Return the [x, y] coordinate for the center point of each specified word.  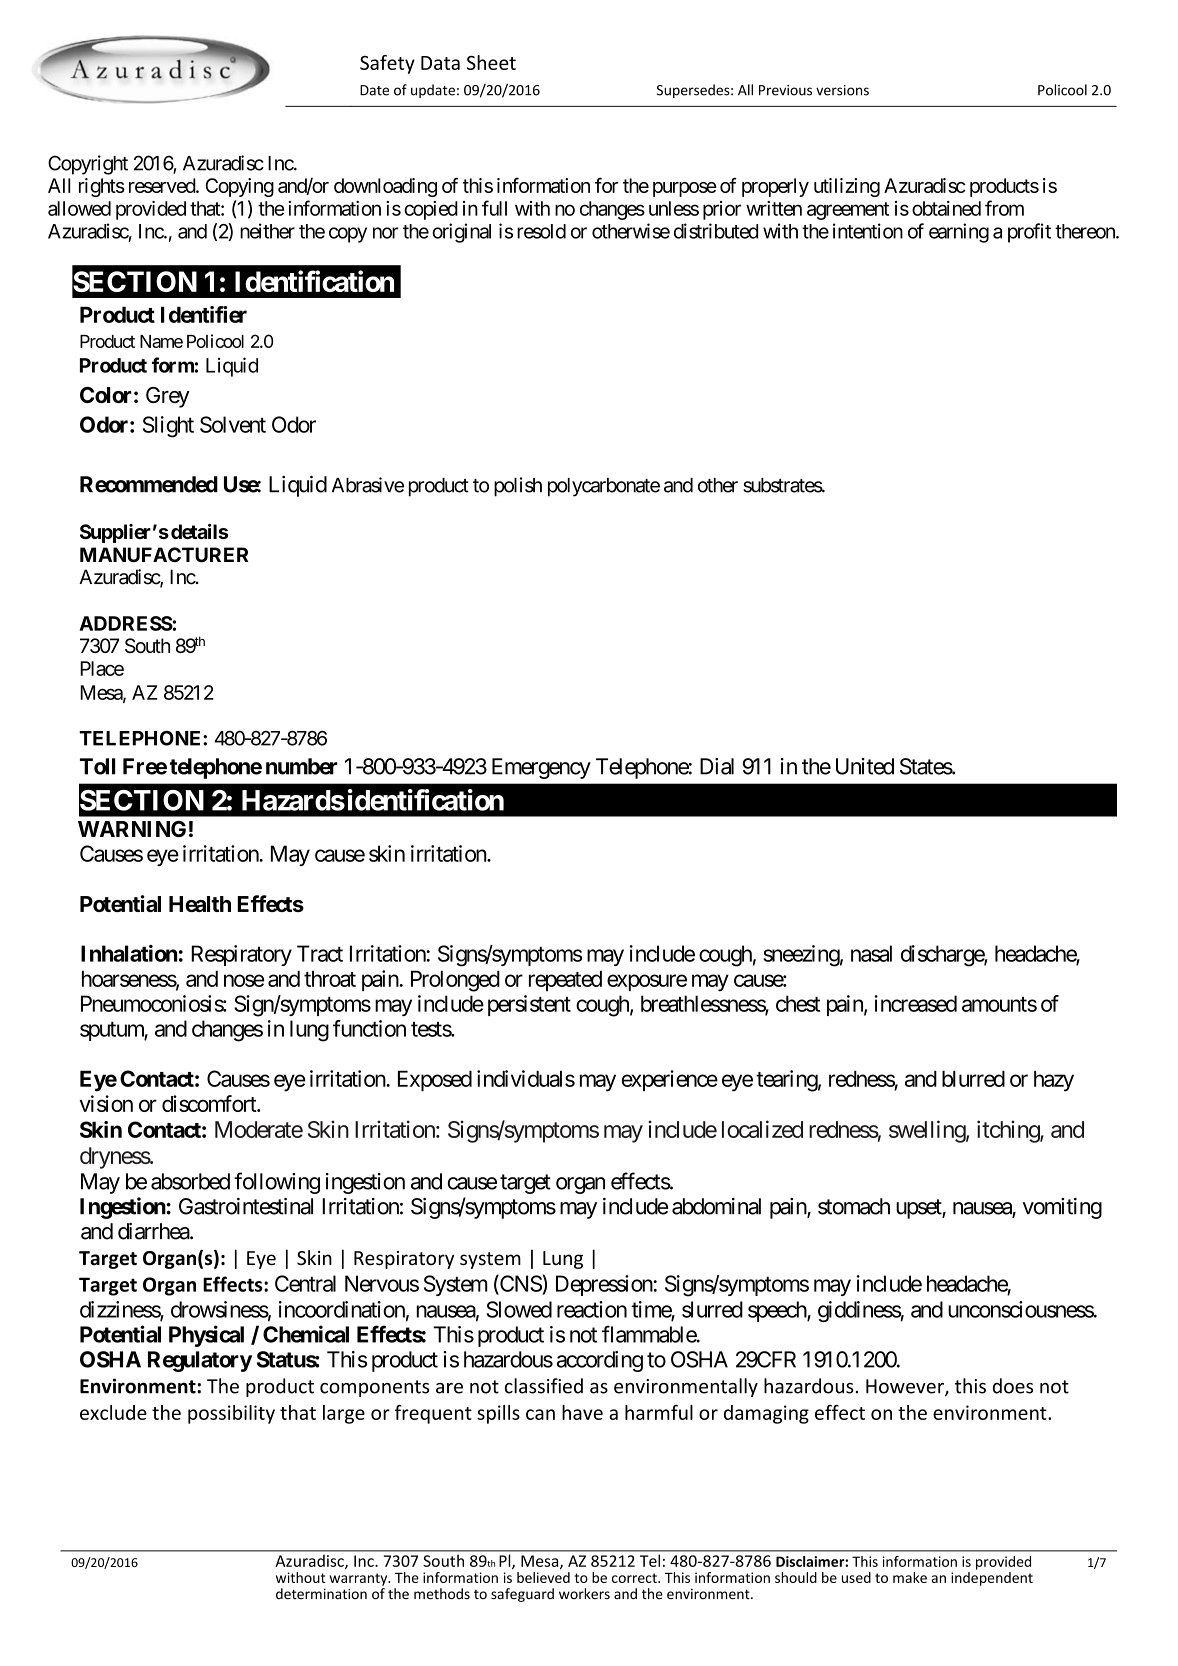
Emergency [541, 768]
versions [842, 90]
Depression [604, 1285]
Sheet [491, 62]
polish [518, 487]
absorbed [190, 1181]
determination [321, 1593]
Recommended [149, 484]
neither [267, 231]
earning [959, 233]
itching [1009, 1131]
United [865, 766]
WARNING [132, 829]
